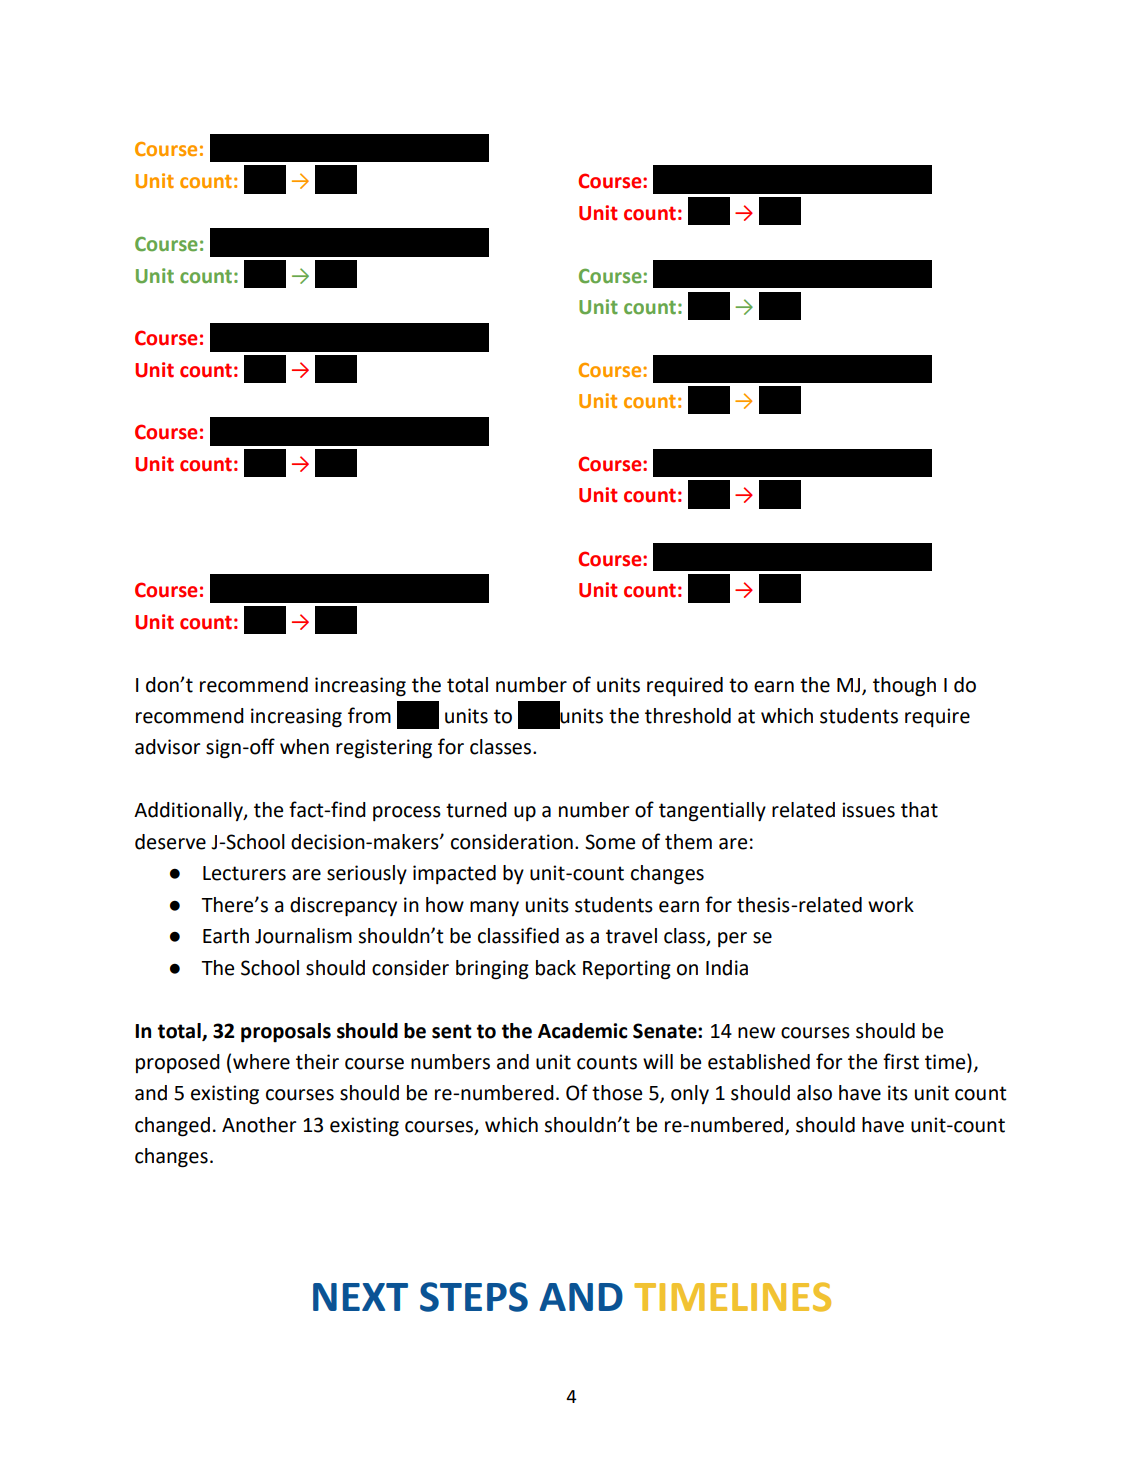 This screenshot has width=1143, height=1479. Describe the element at coordinates (727, 968) in the screenshot. I see `India` at that location.
